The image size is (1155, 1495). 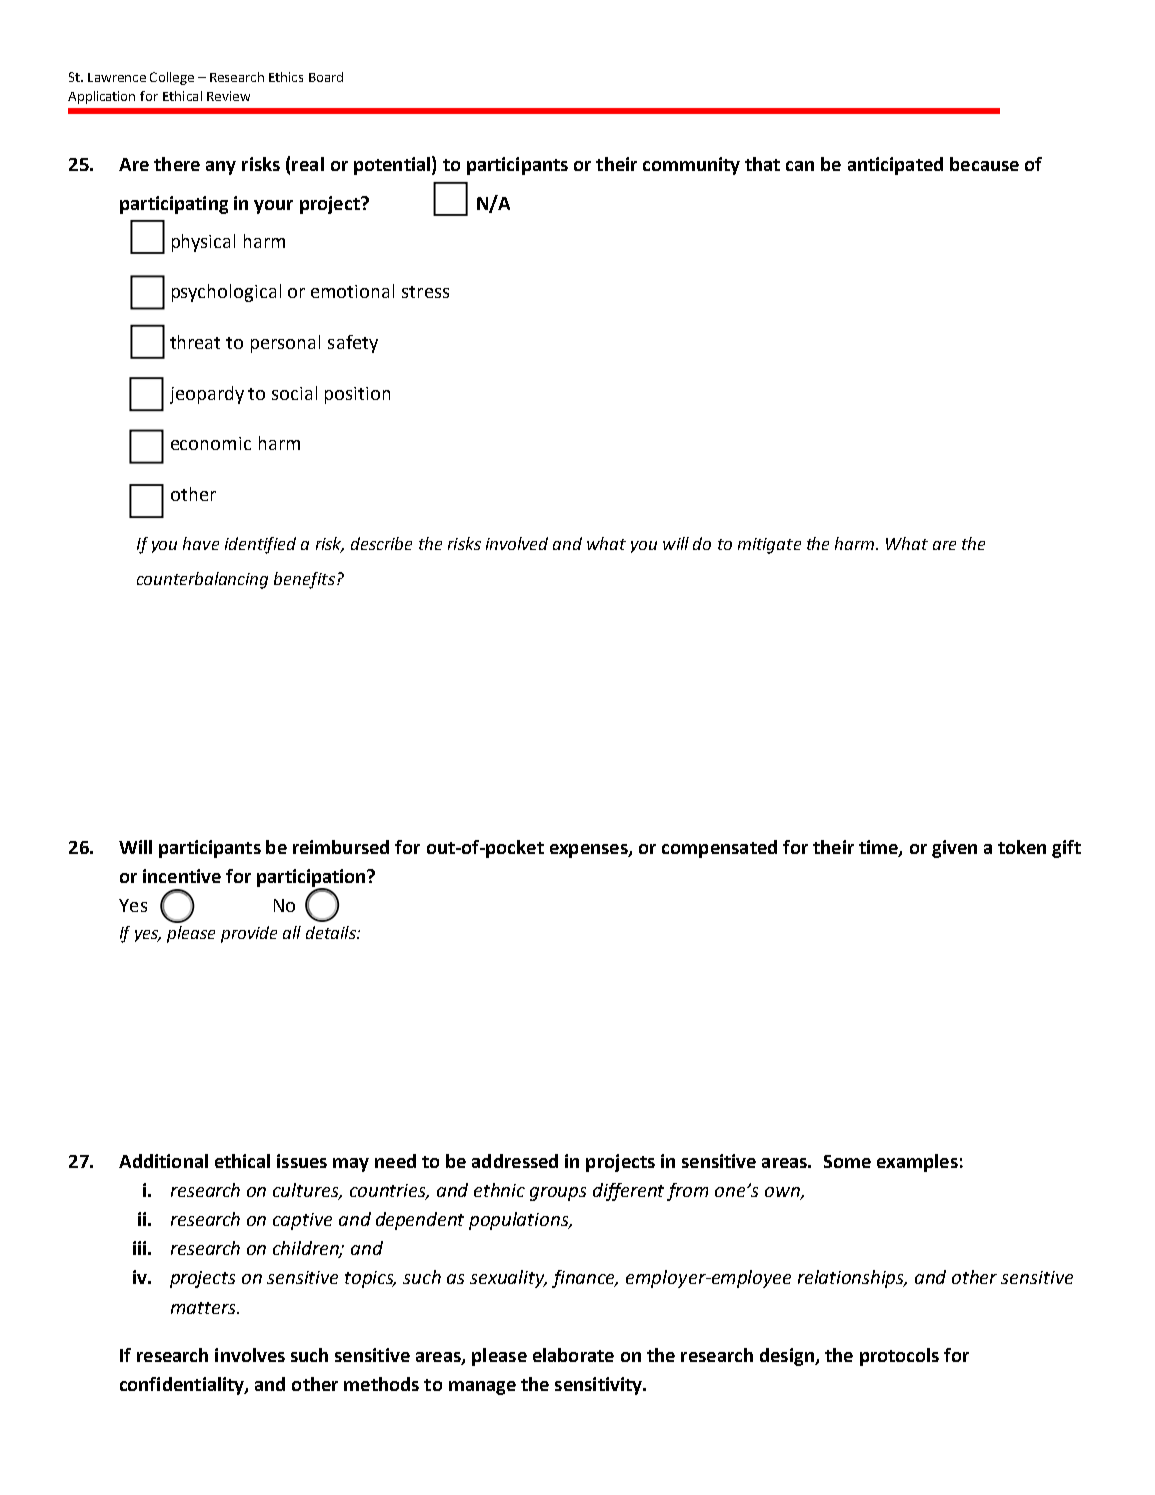 I want to click on compensated, so click(x=719, y=849).
